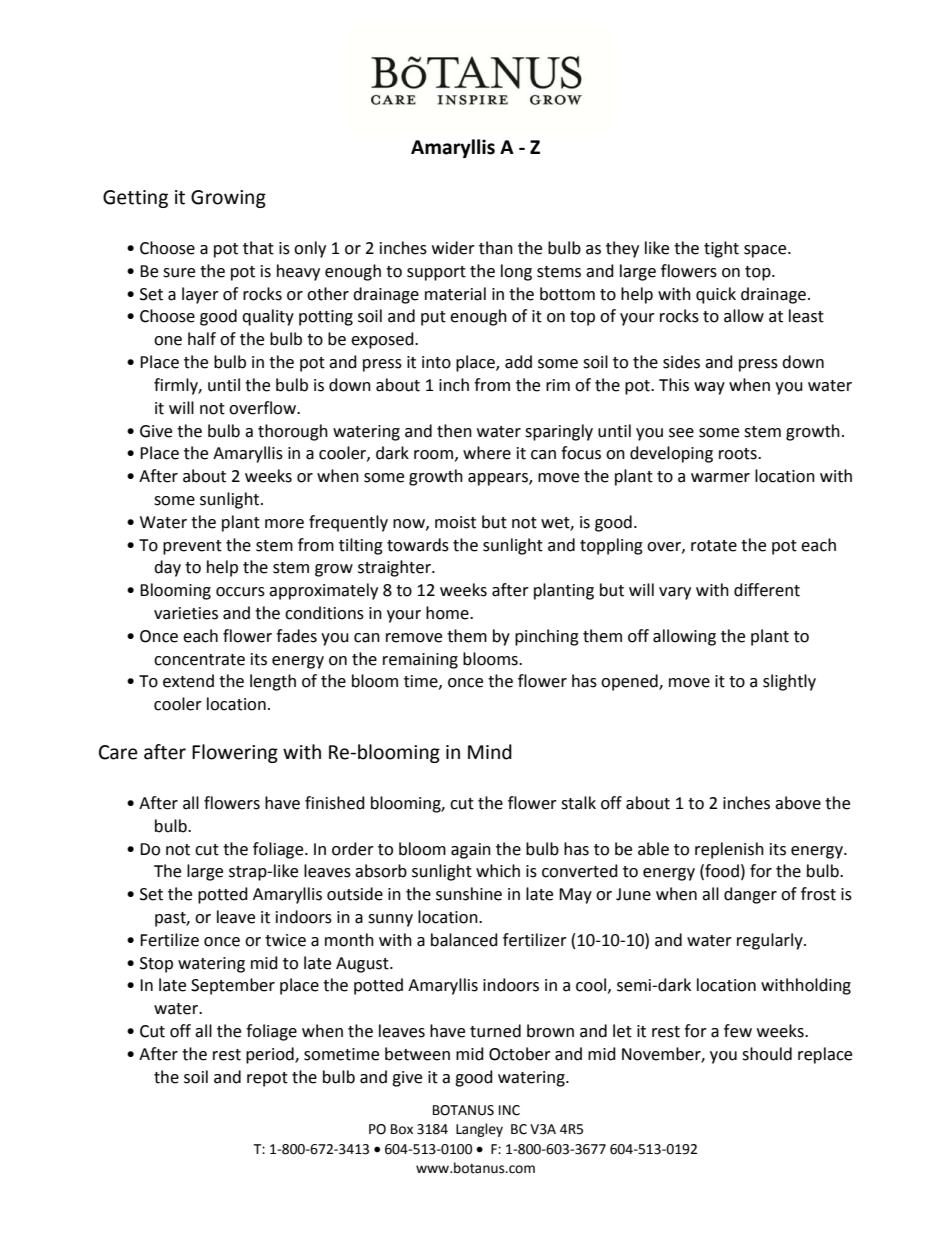 The image size is (952, 1233). Describe the element at coordinates (721, 249) in the page. I see `tight` at that location.
